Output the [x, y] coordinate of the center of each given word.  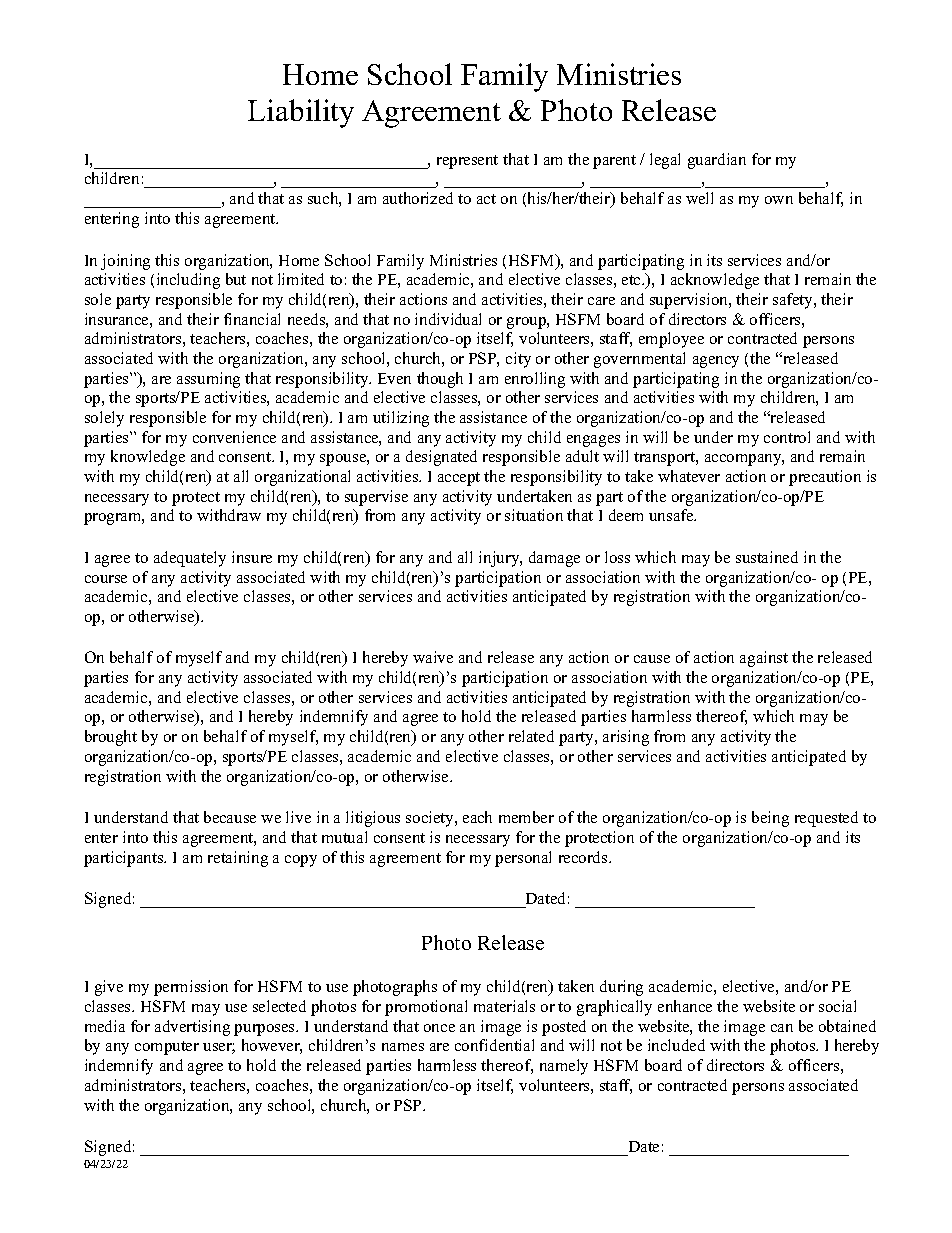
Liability [301, 113]
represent [467, 162]
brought [111, 738]
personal [523, 859]
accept [459, 479]
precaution [825, 478]
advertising [192, 1028]
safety [794, 301]
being [770, 819]
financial [252, 319]
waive [433, 657]
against [764, 659]
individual [448, 319]
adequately [190, 559]
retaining [238, 859]
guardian [717, 161]
